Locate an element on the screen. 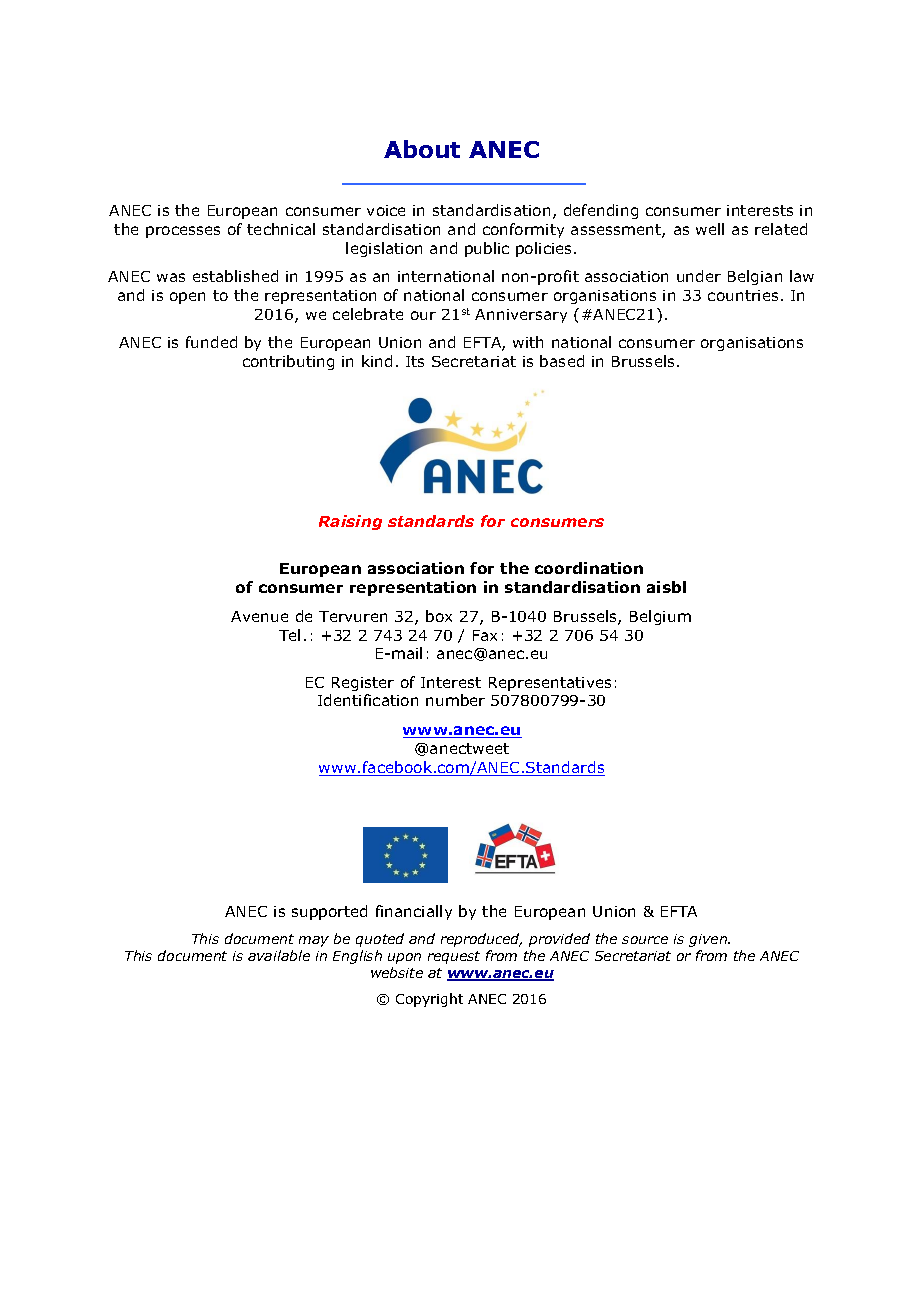 This screenshot has height=1307, width=924. well is located at coordinates (710, 229).
